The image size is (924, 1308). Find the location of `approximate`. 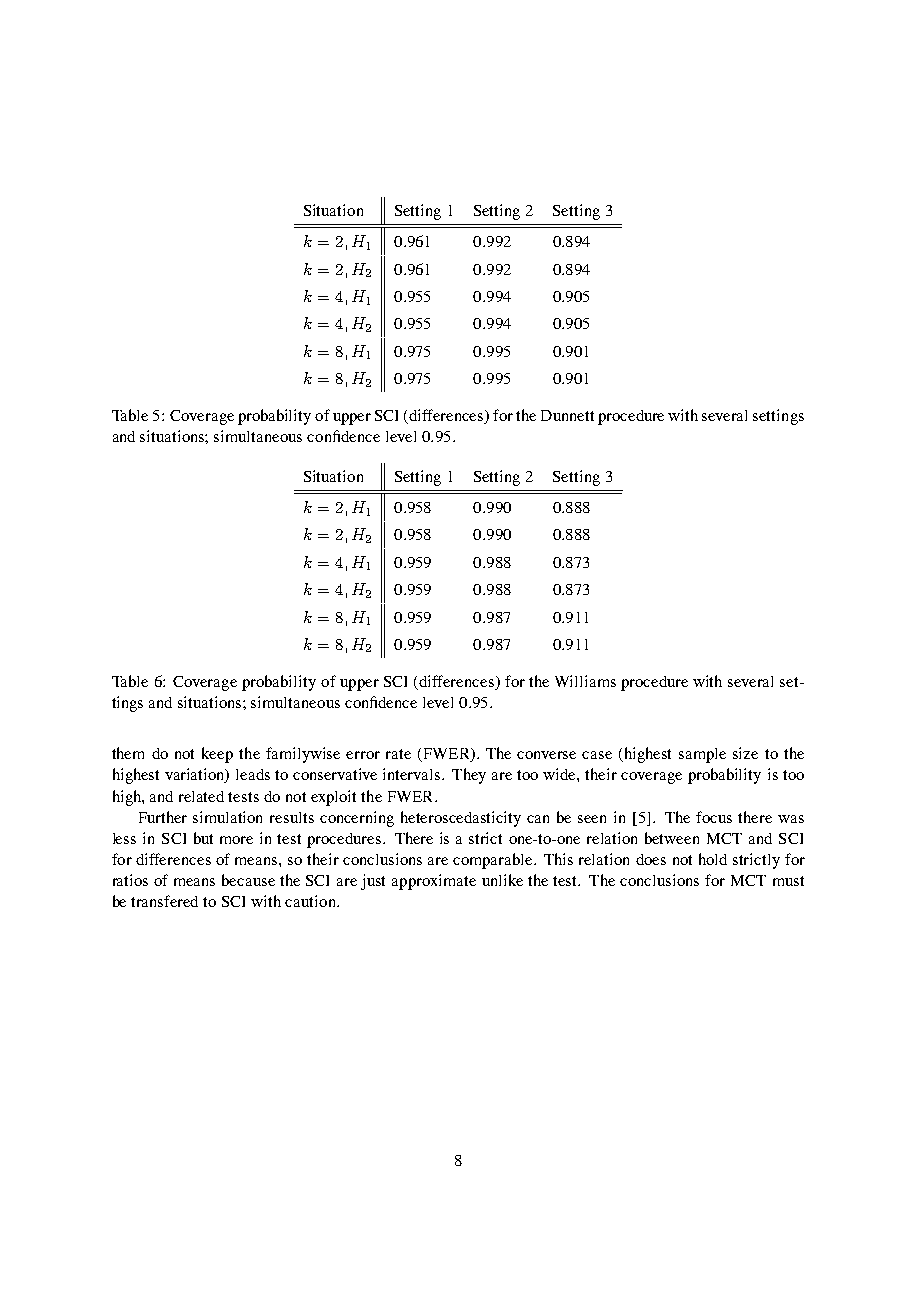

approximate is located at coordinates (434, 882).
